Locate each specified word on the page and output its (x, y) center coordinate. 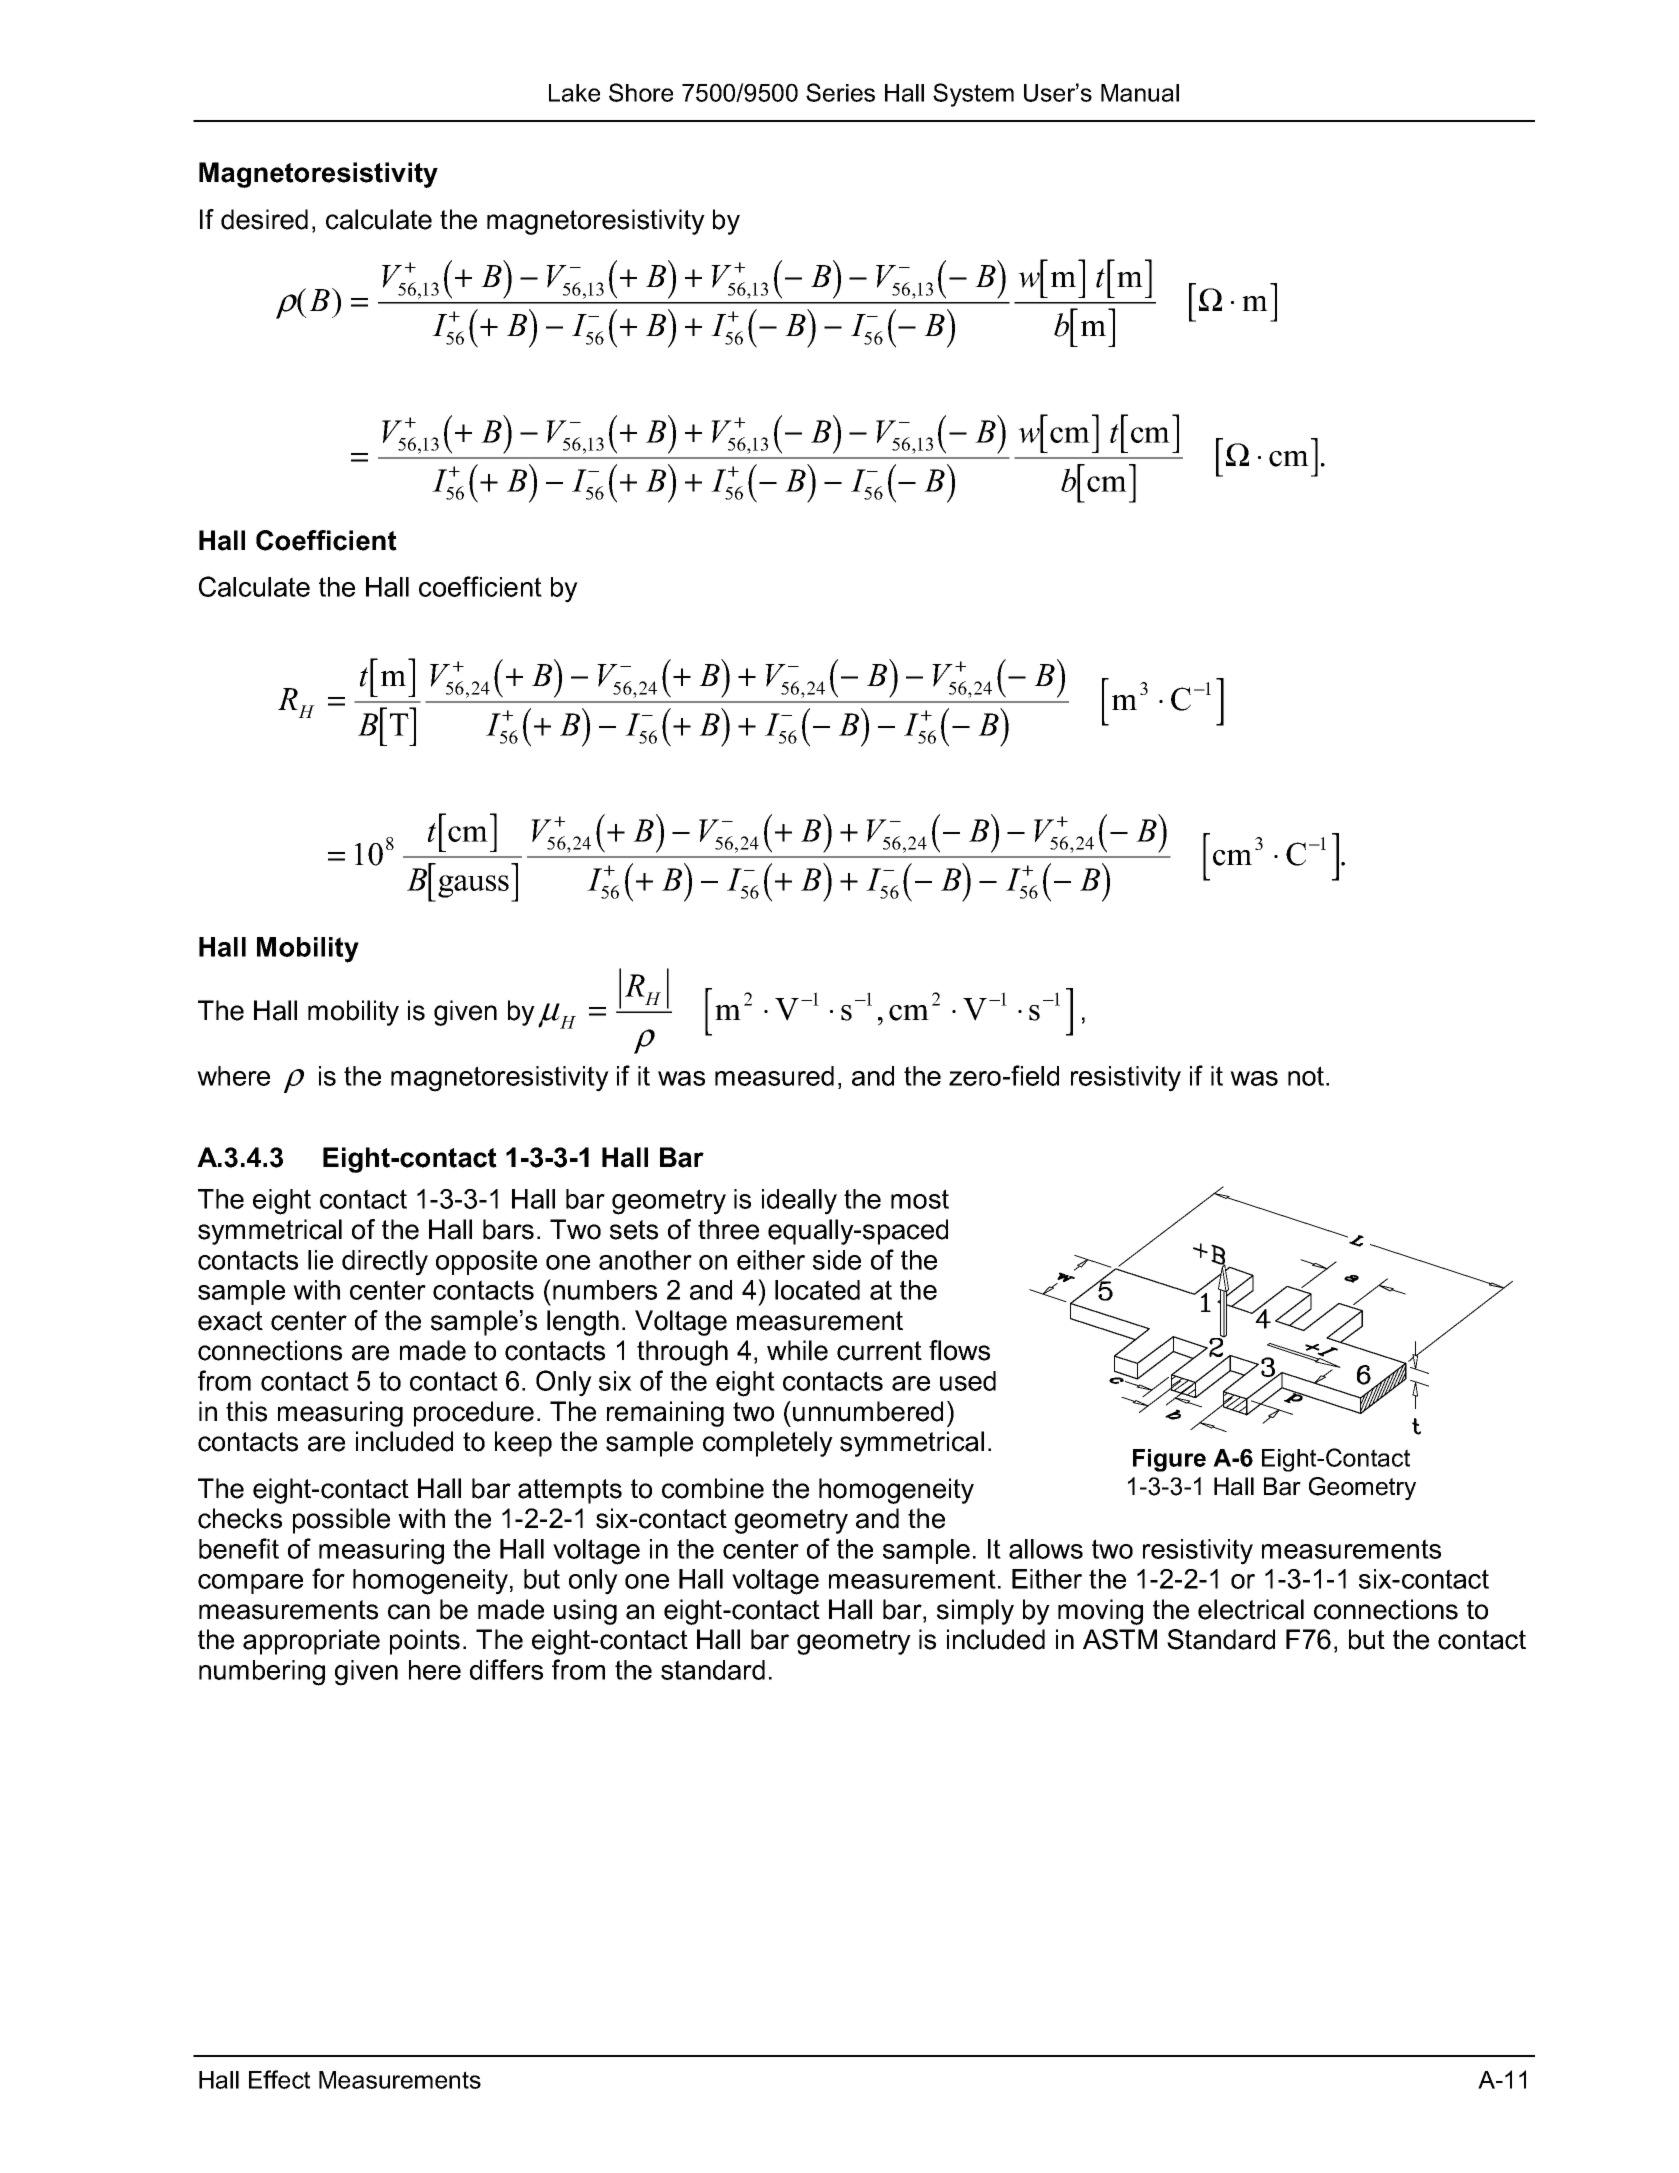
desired (264, 219)
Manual (1140, 93)
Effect (279, 2079)
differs (506, 1669)
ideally (799, 1202)
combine (713, 1488)
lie (320, 1260)
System (973, 95)
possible (341, 1521)
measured (774, 1076)
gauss (473, 886)
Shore (641, 92)
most (920, 1199)
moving (1100, 1612)
